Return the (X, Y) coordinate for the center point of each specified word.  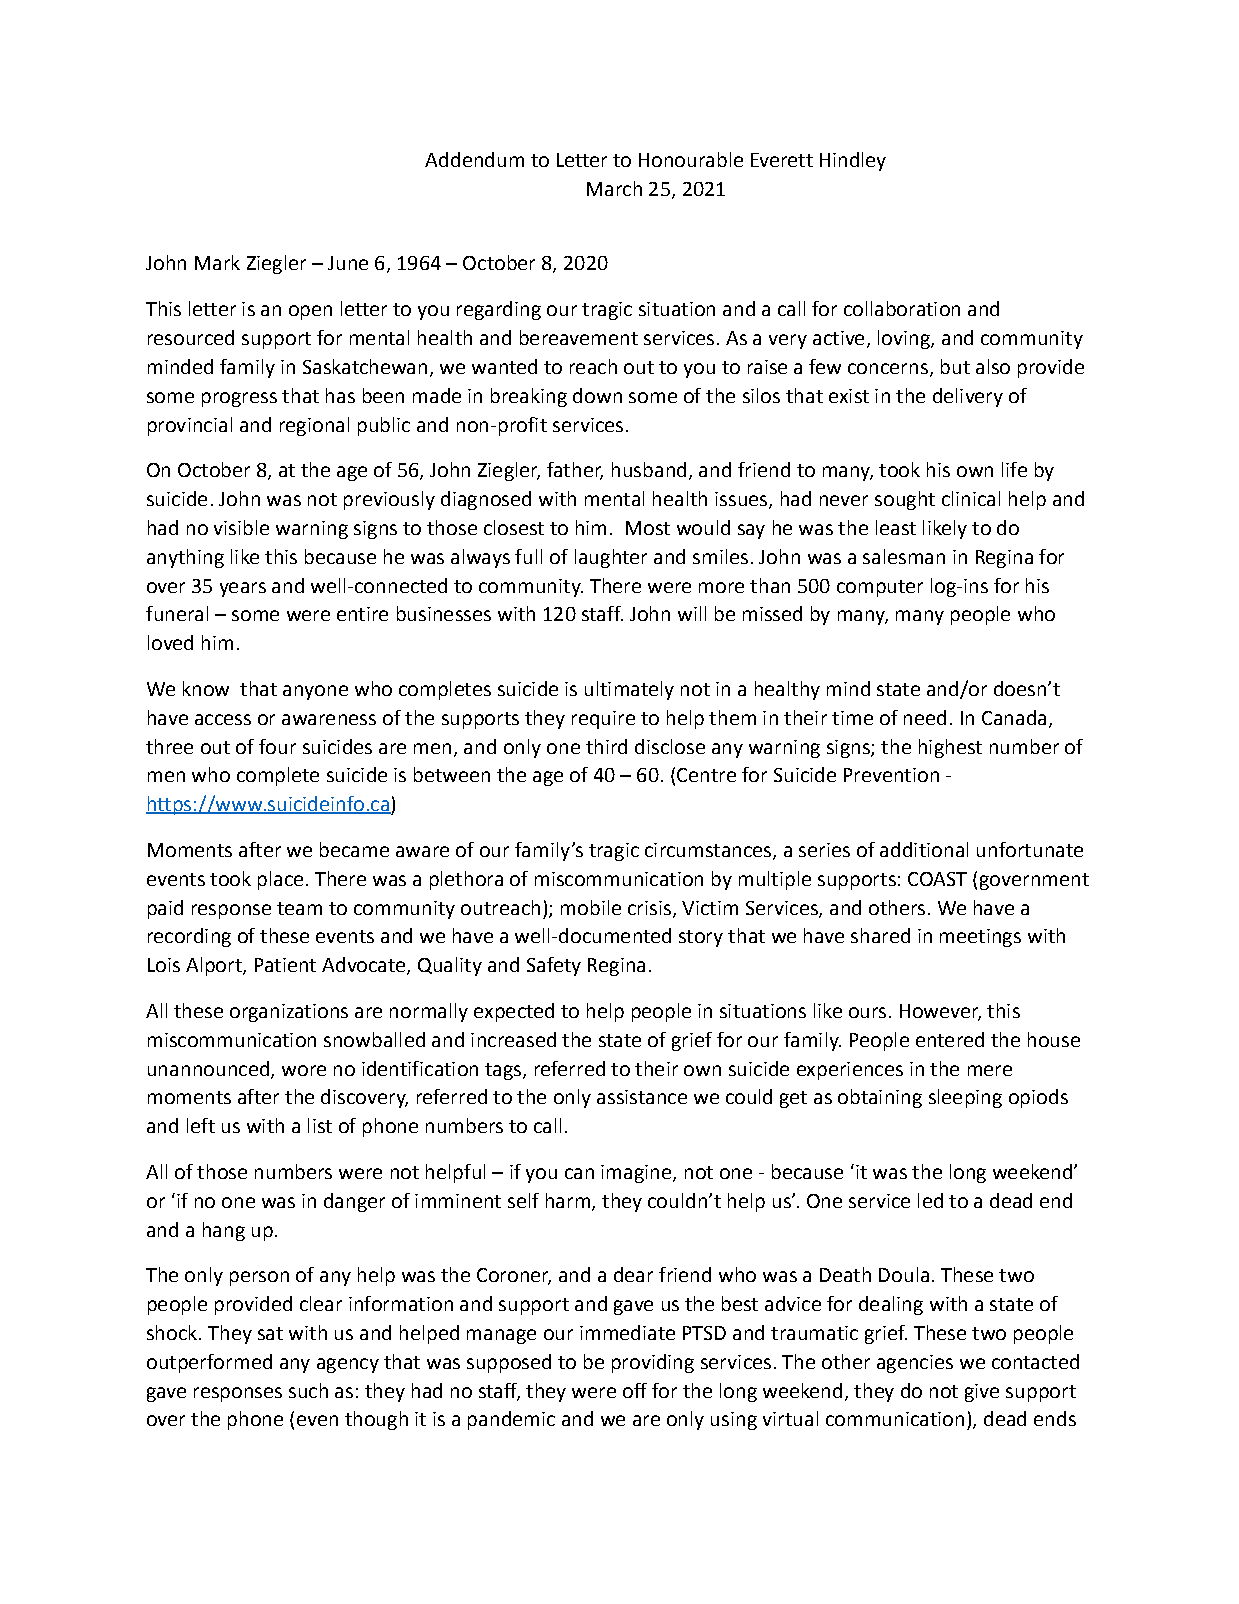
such (308, 1390)
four (277, 746)
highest (950, 748)
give (982, 1393)
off (635, 1390)
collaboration (902, 308)
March (614, 188)
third (606, 746)
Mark (217, 262)
